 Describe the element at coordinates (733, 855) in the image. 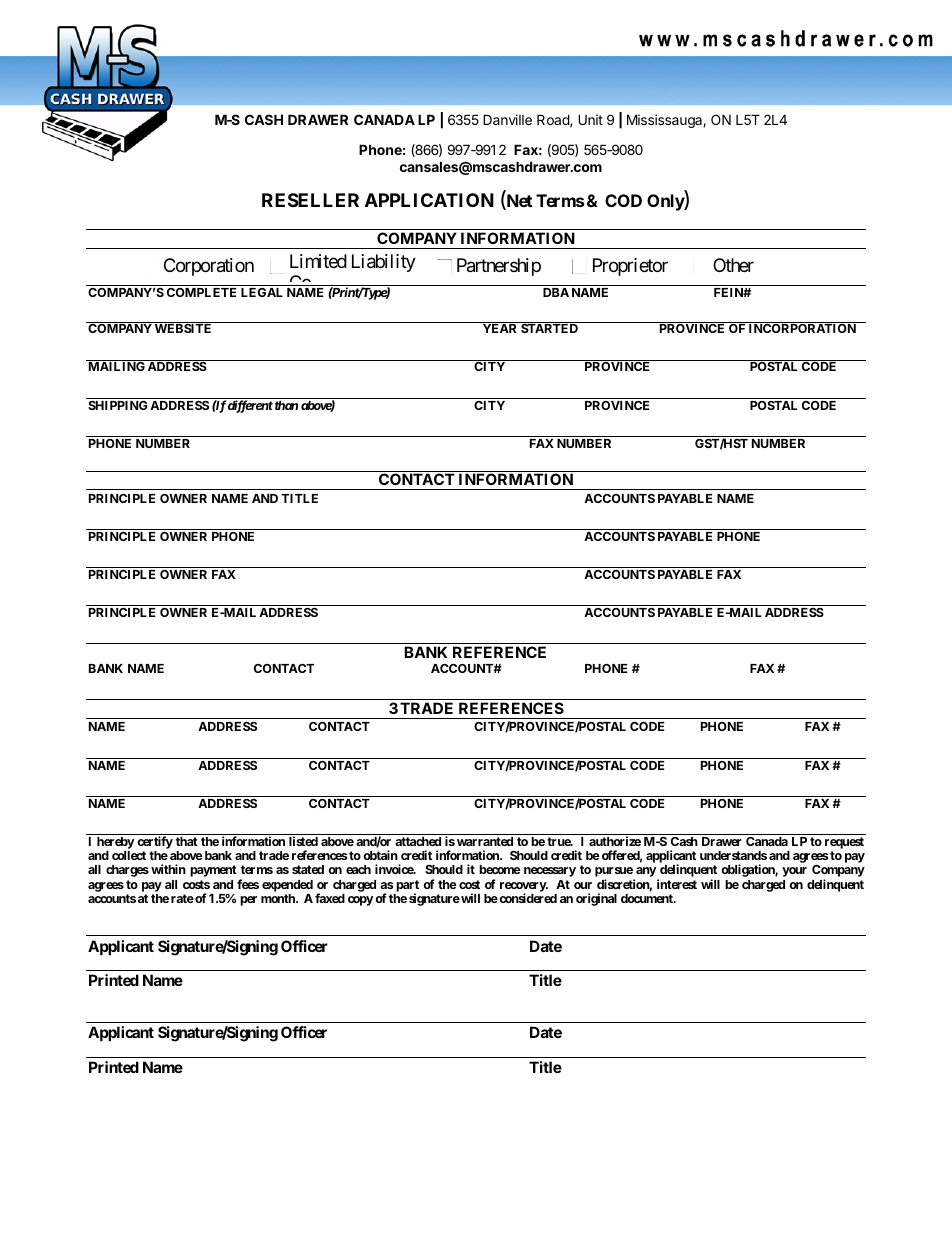

I see `understands` at that location.
